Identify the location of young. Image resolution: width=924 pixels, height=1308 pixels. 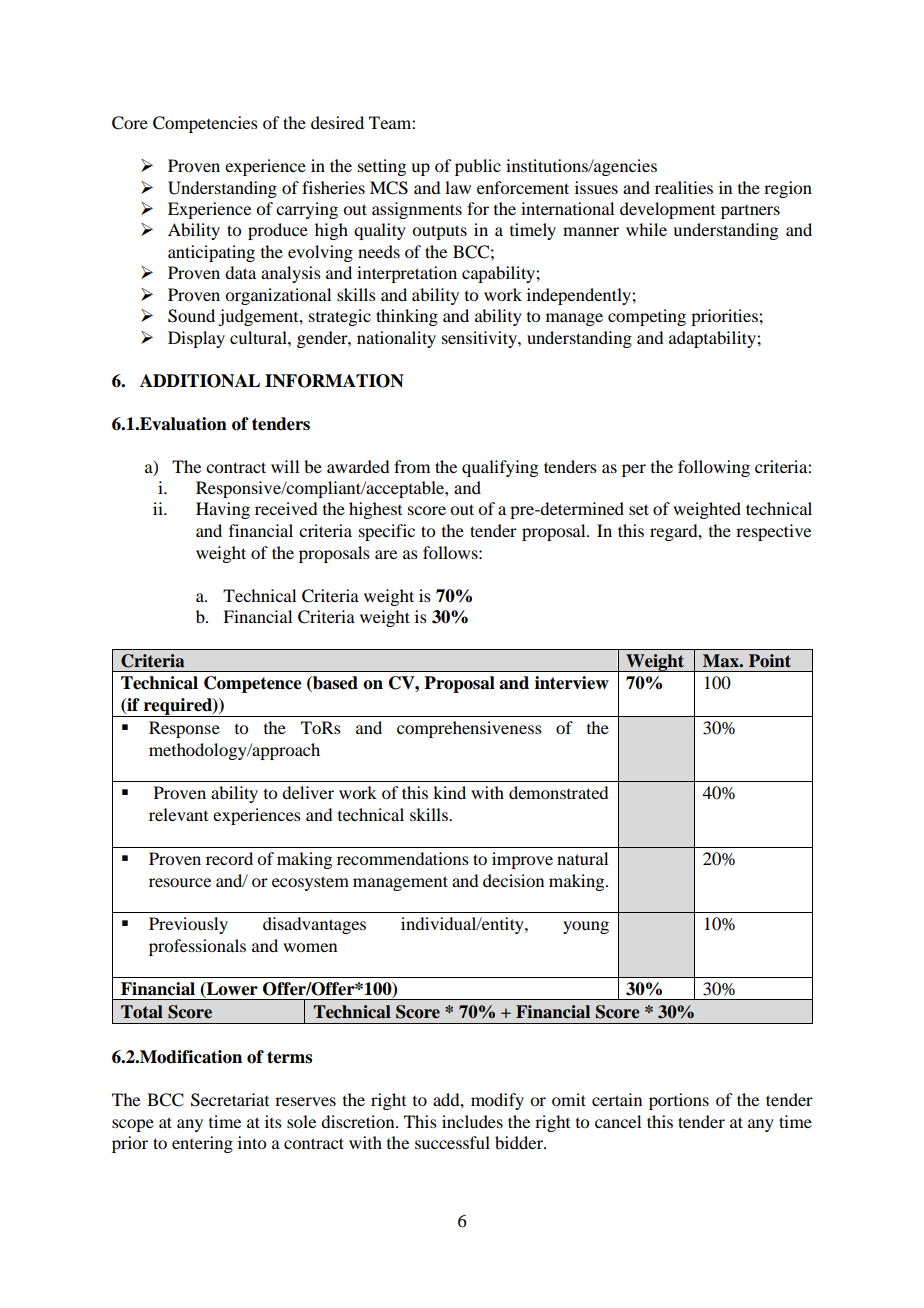
(586, 927).
